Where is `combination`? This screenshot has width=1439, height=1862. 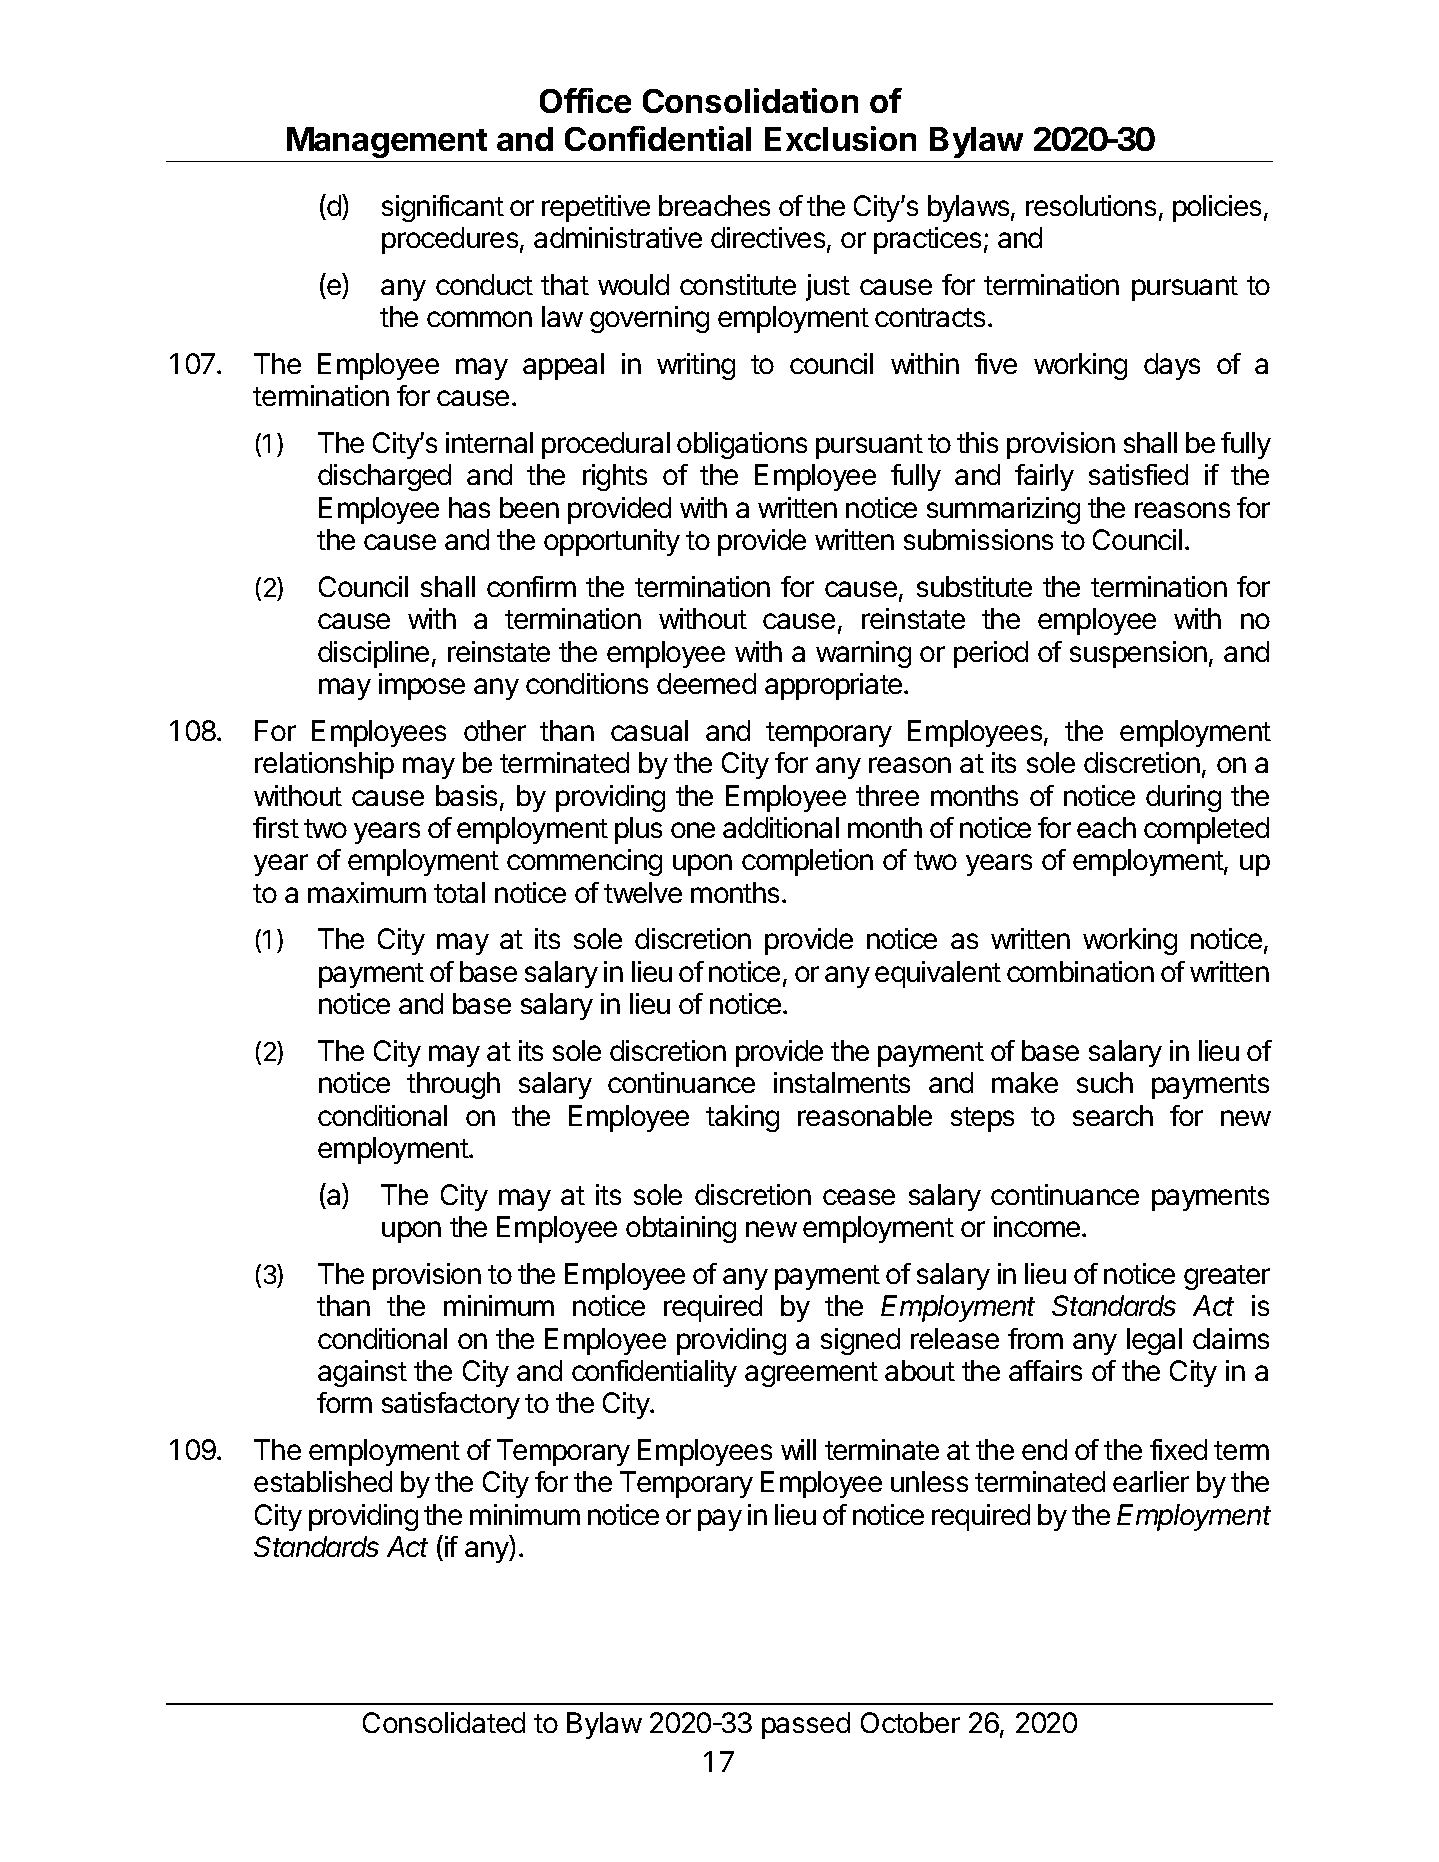 combination is located at coordinates (1080, 971).
